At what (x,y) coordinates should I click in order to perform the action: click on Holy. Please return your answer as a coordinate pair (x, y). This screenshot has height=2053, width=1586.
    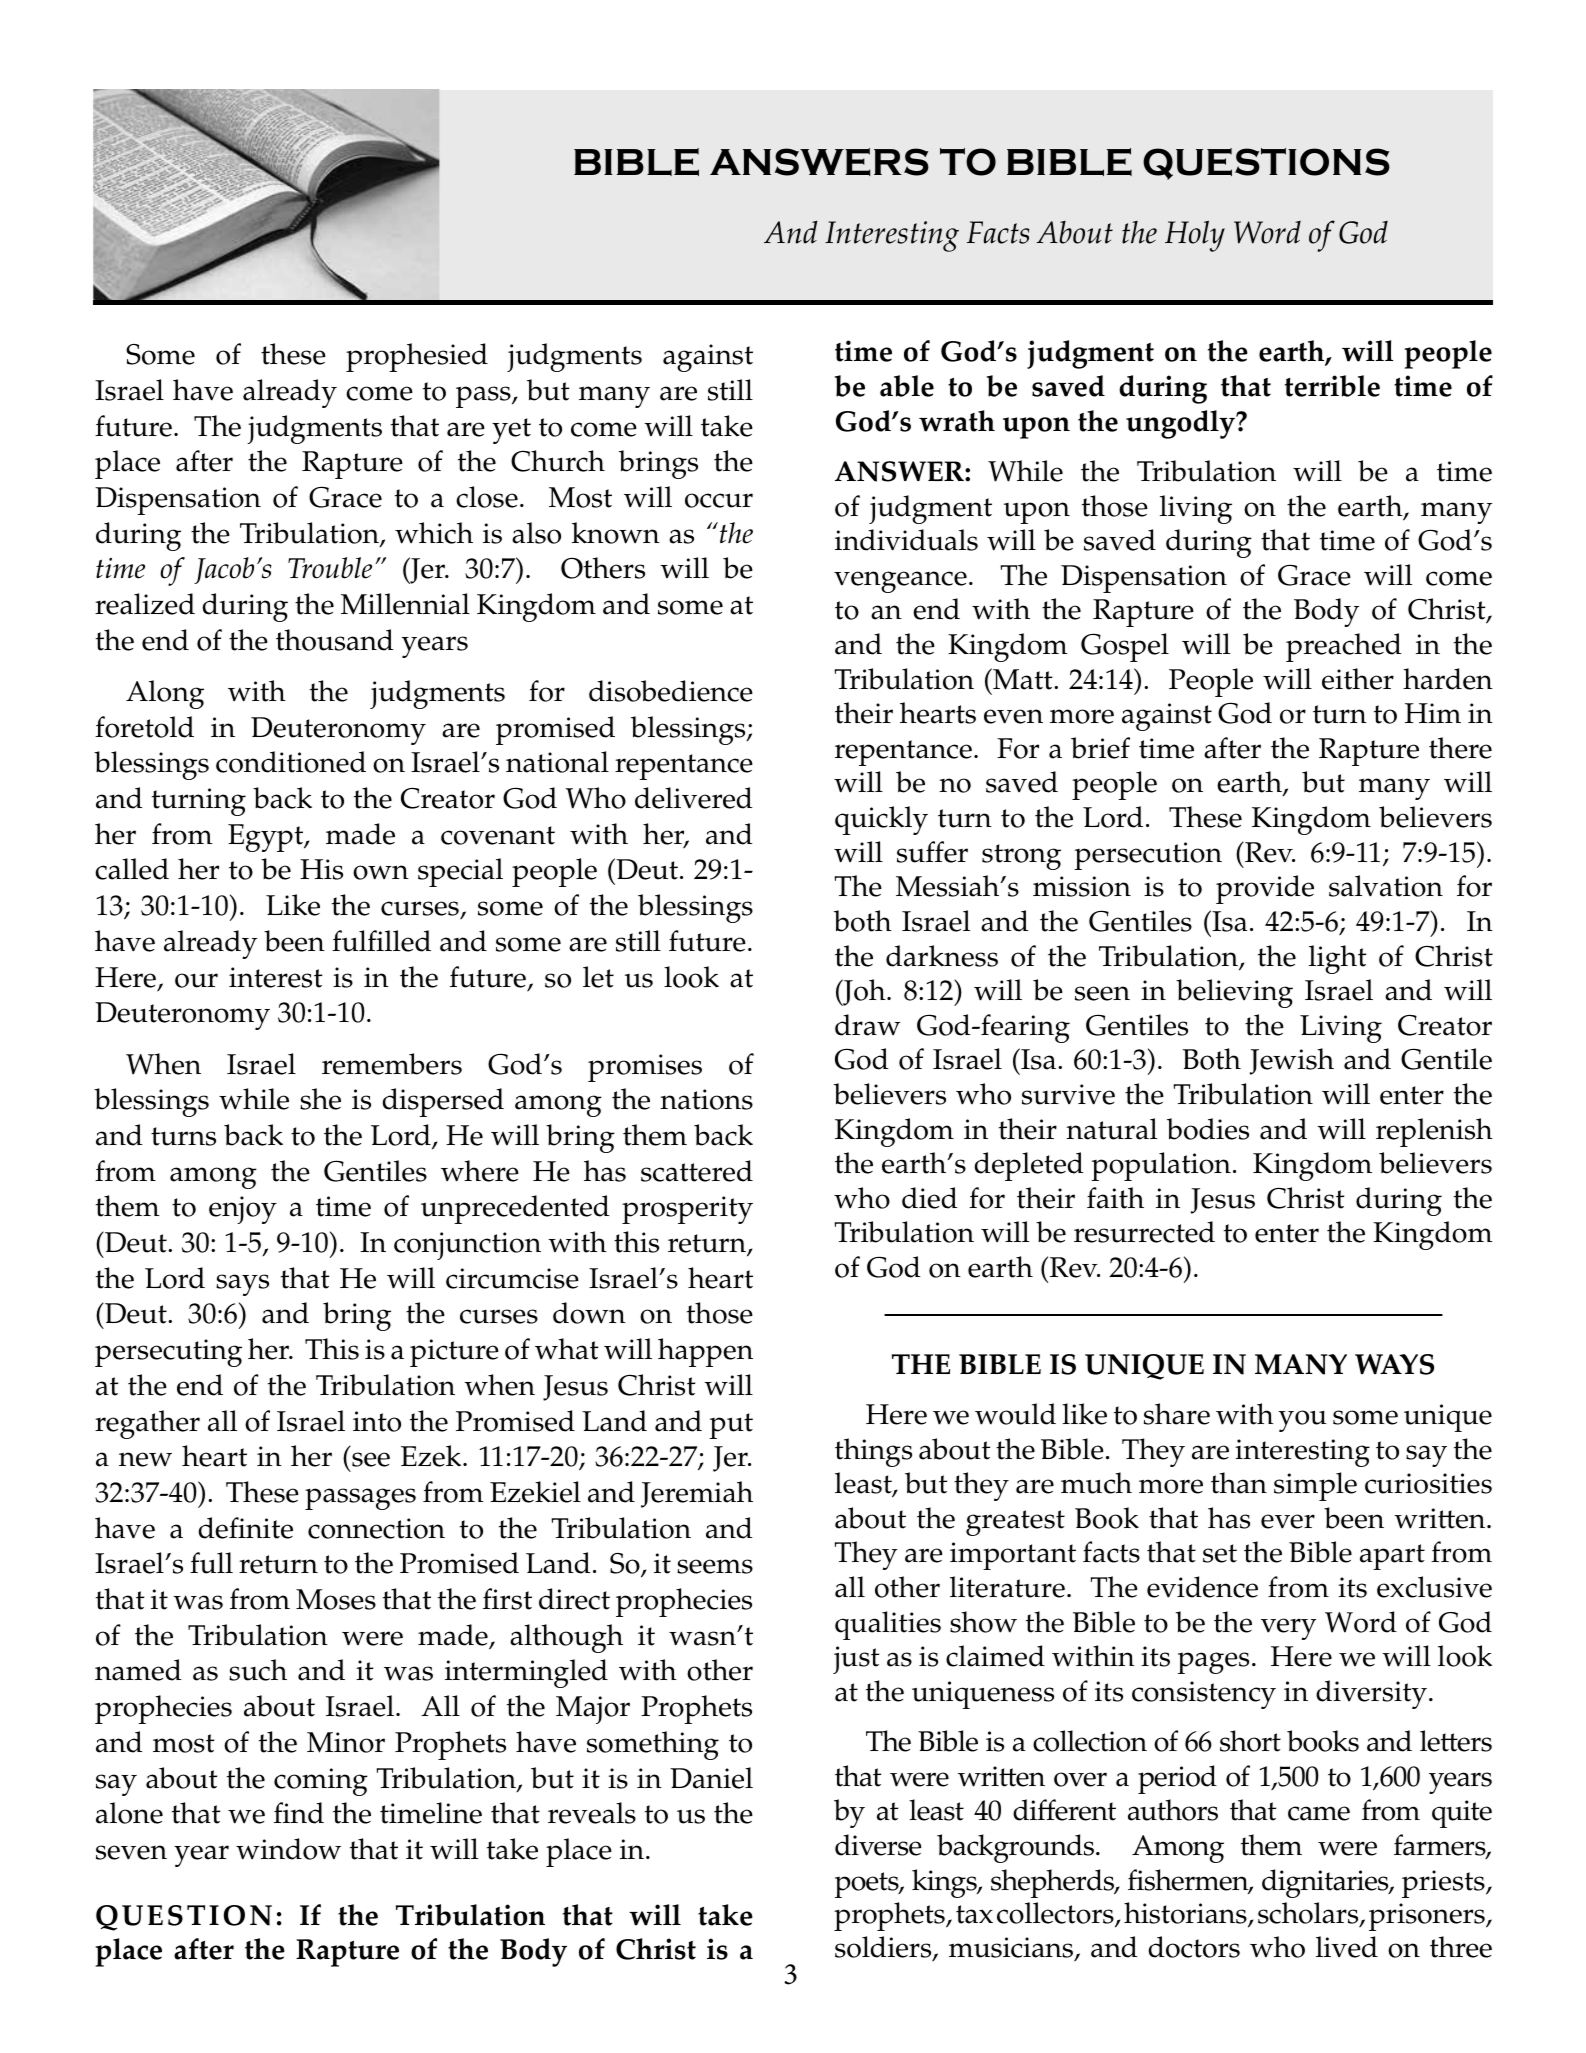
    Looking at the image, I should click on (1195, 236).
